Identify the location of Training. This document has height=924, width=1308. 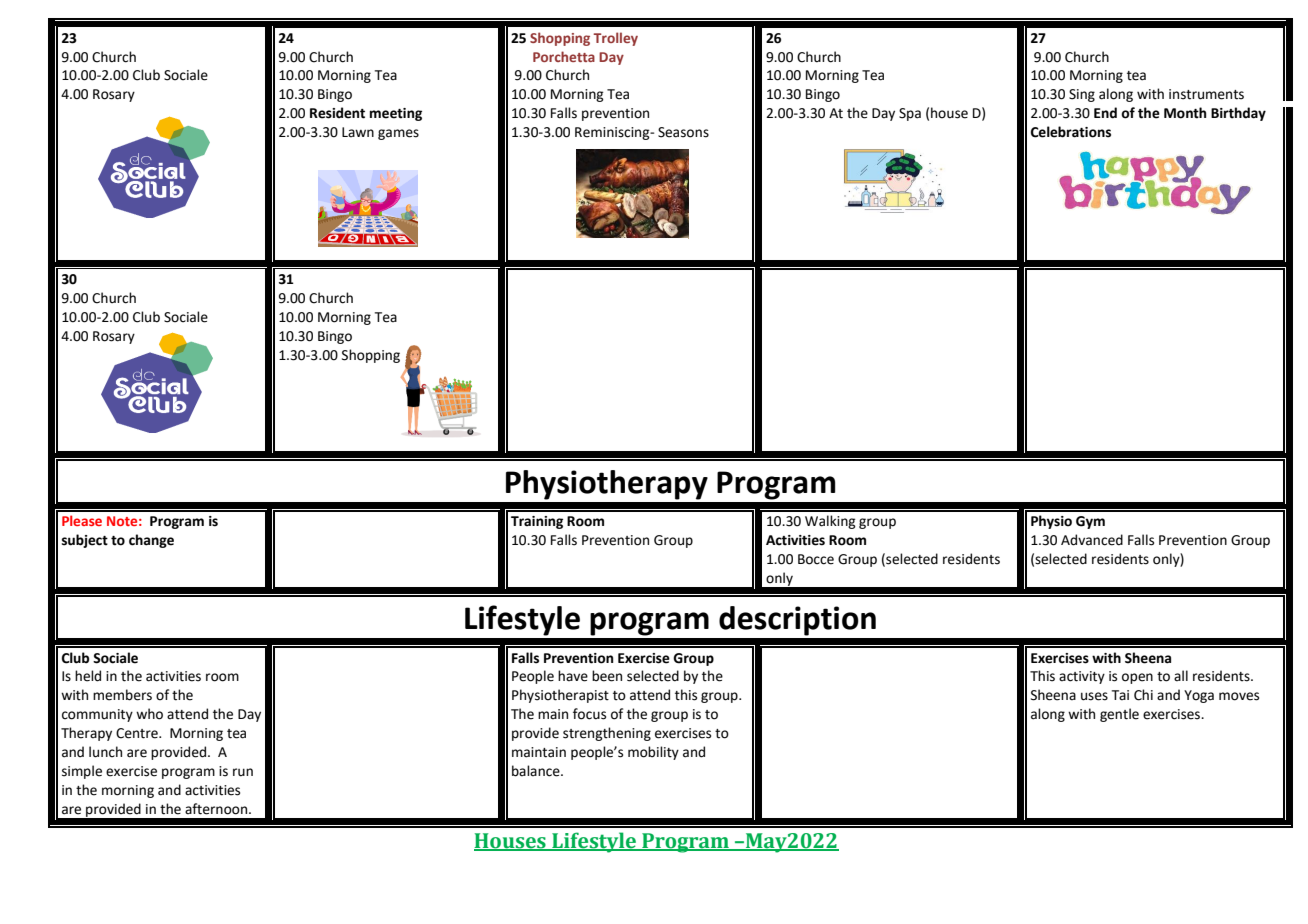
(537, 522).
